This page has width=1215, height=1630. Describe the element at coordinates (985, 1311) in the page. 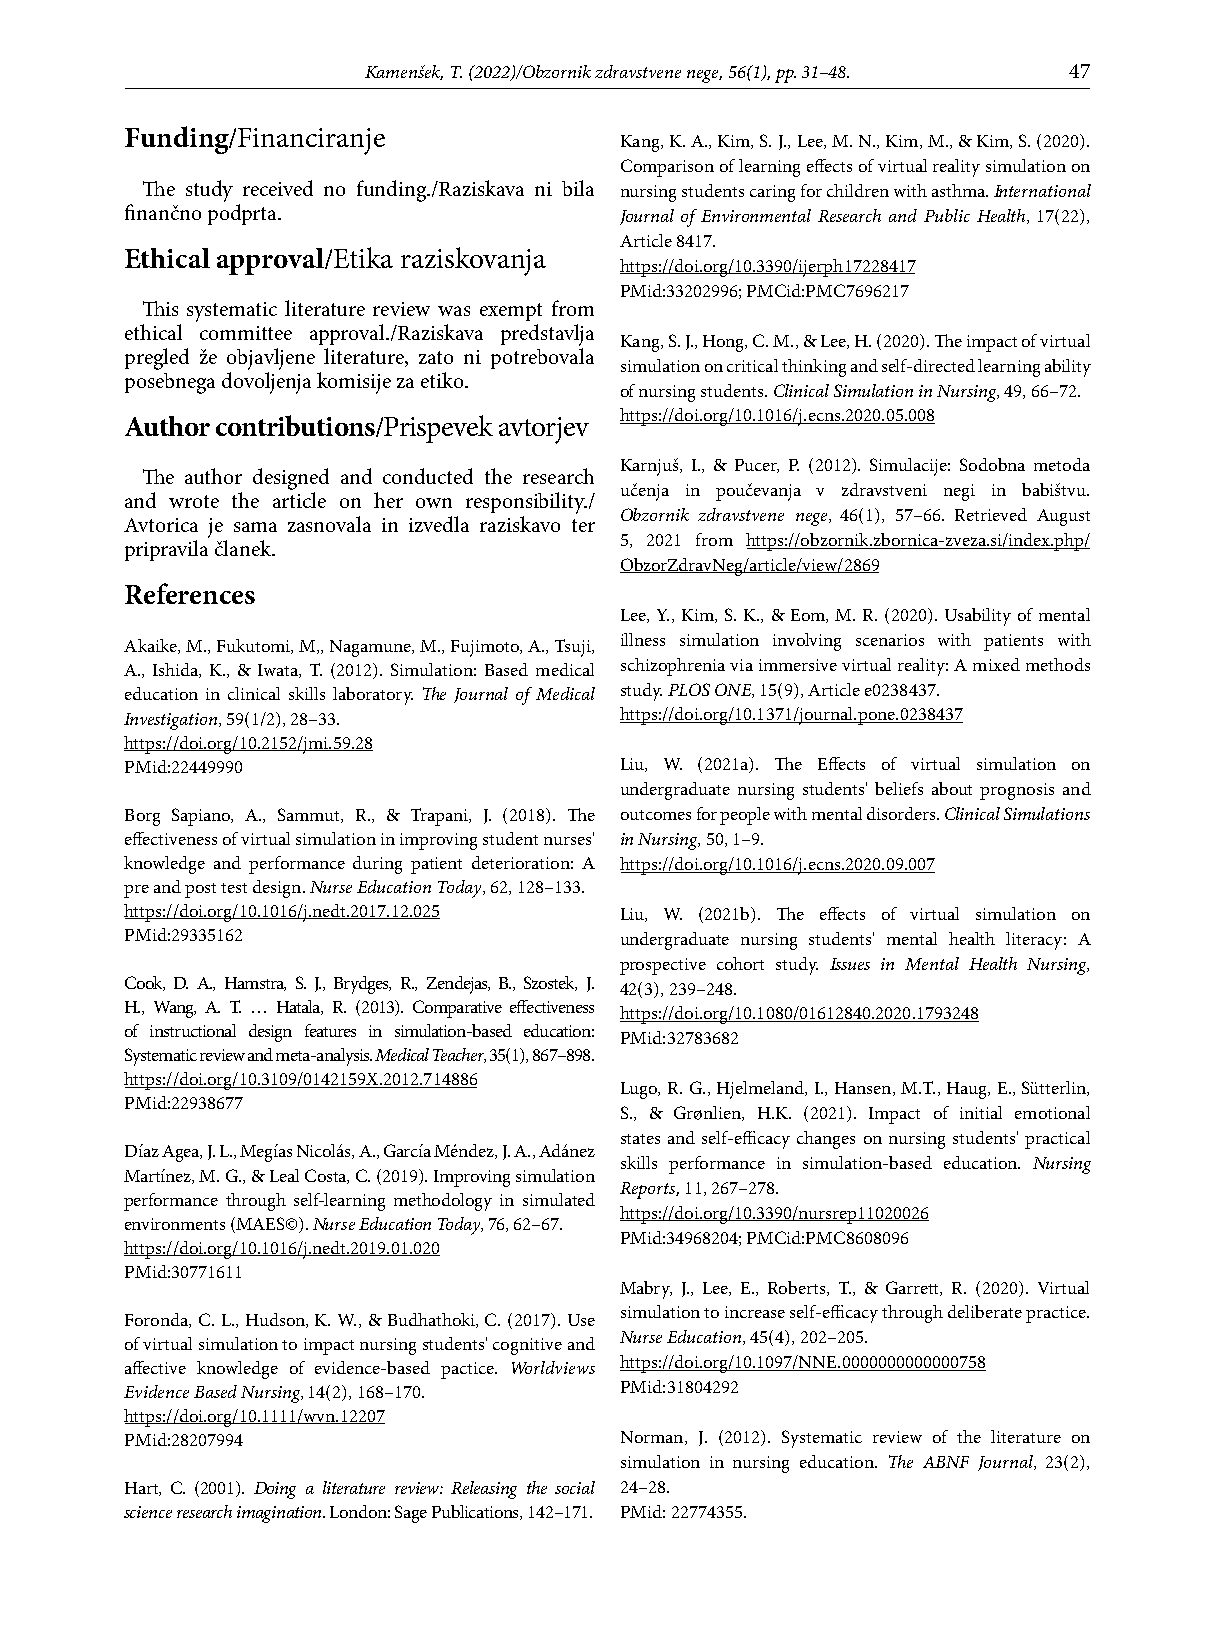

I see `deliberate` at that location.
